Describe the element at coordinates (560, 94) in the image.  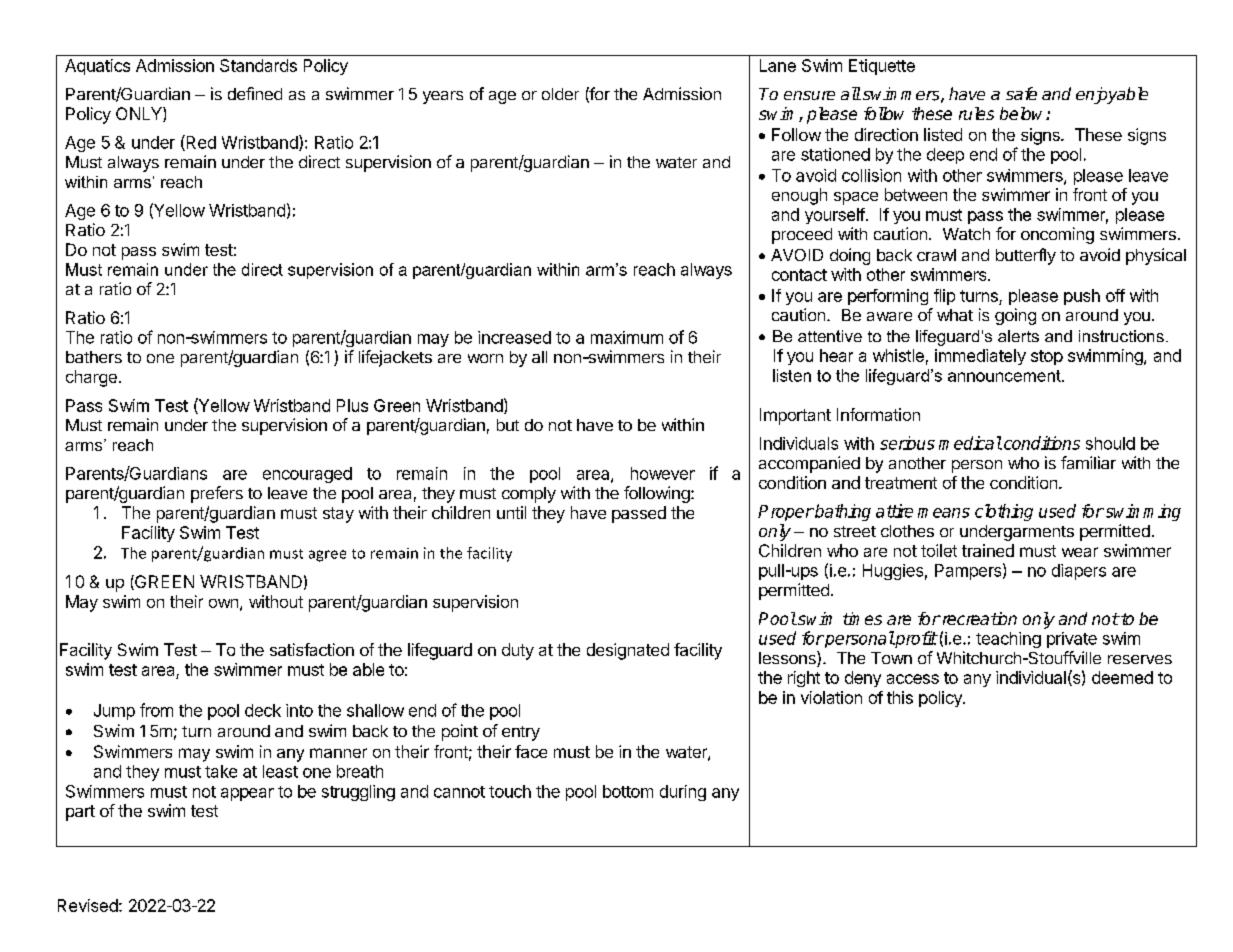
I see `older` at that location.
